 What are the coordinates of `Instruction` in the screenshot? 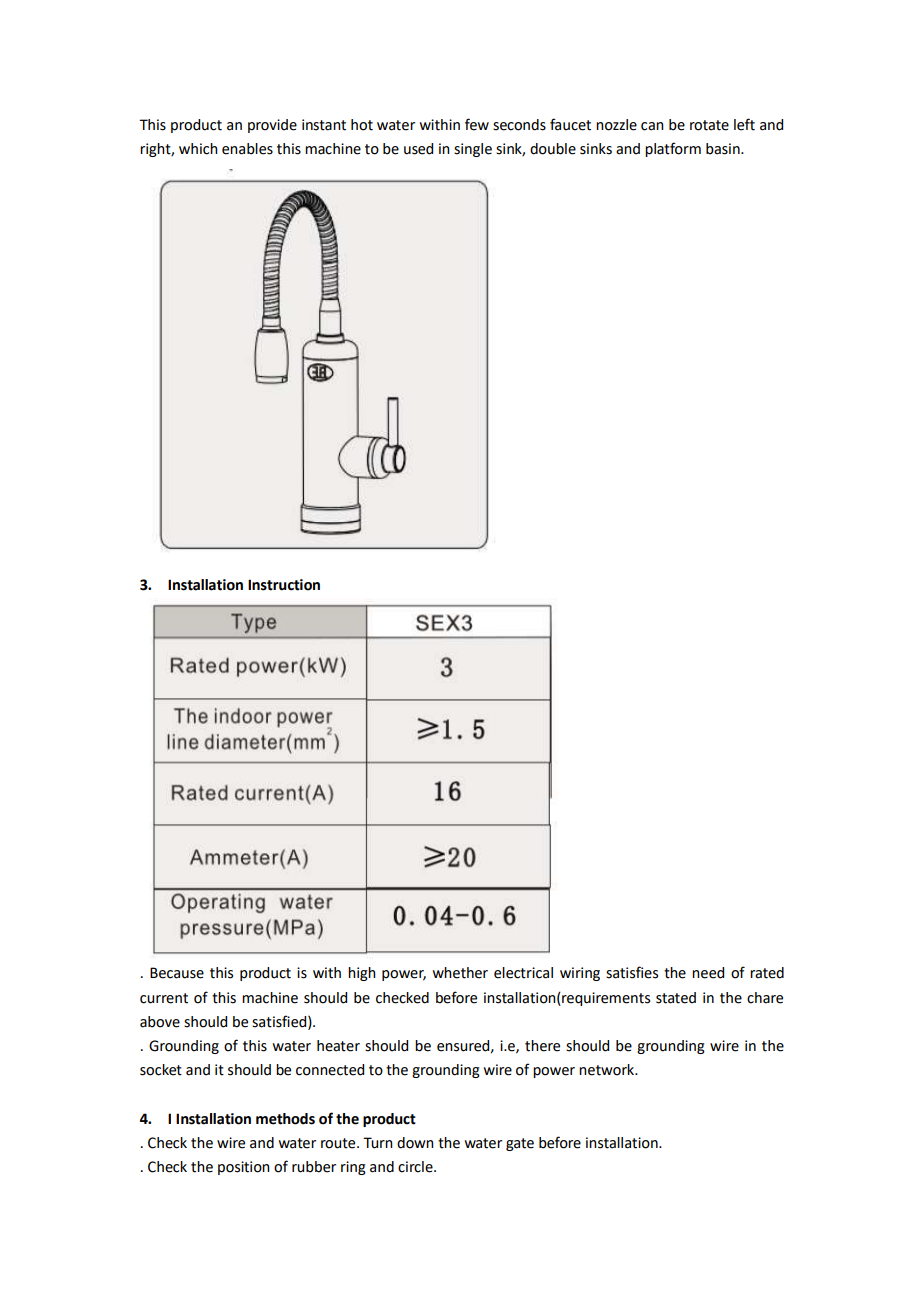 It's located at (284, 585).
